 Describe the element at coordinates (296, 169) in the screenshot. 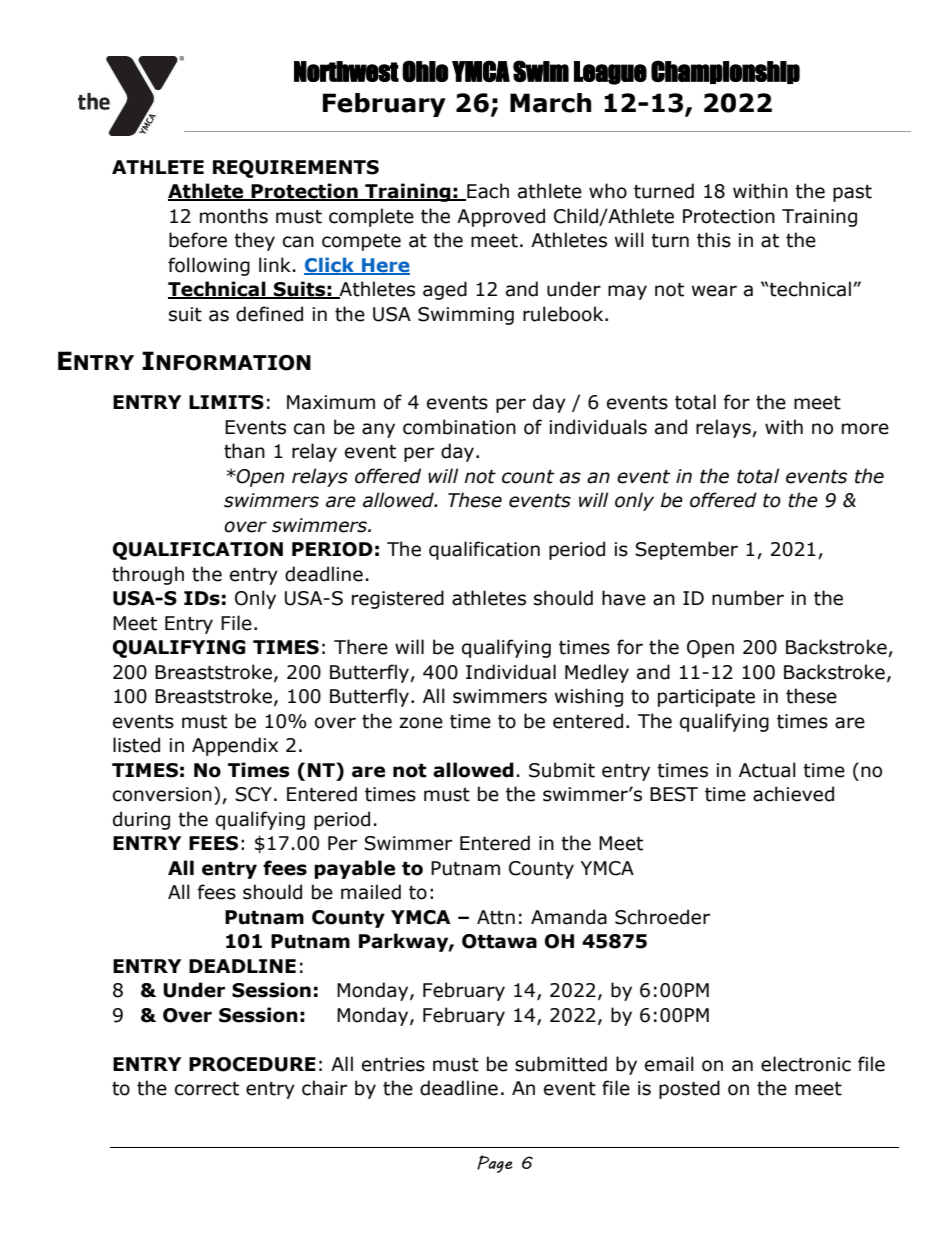

I see `REQUIREMENTS` at that location.
